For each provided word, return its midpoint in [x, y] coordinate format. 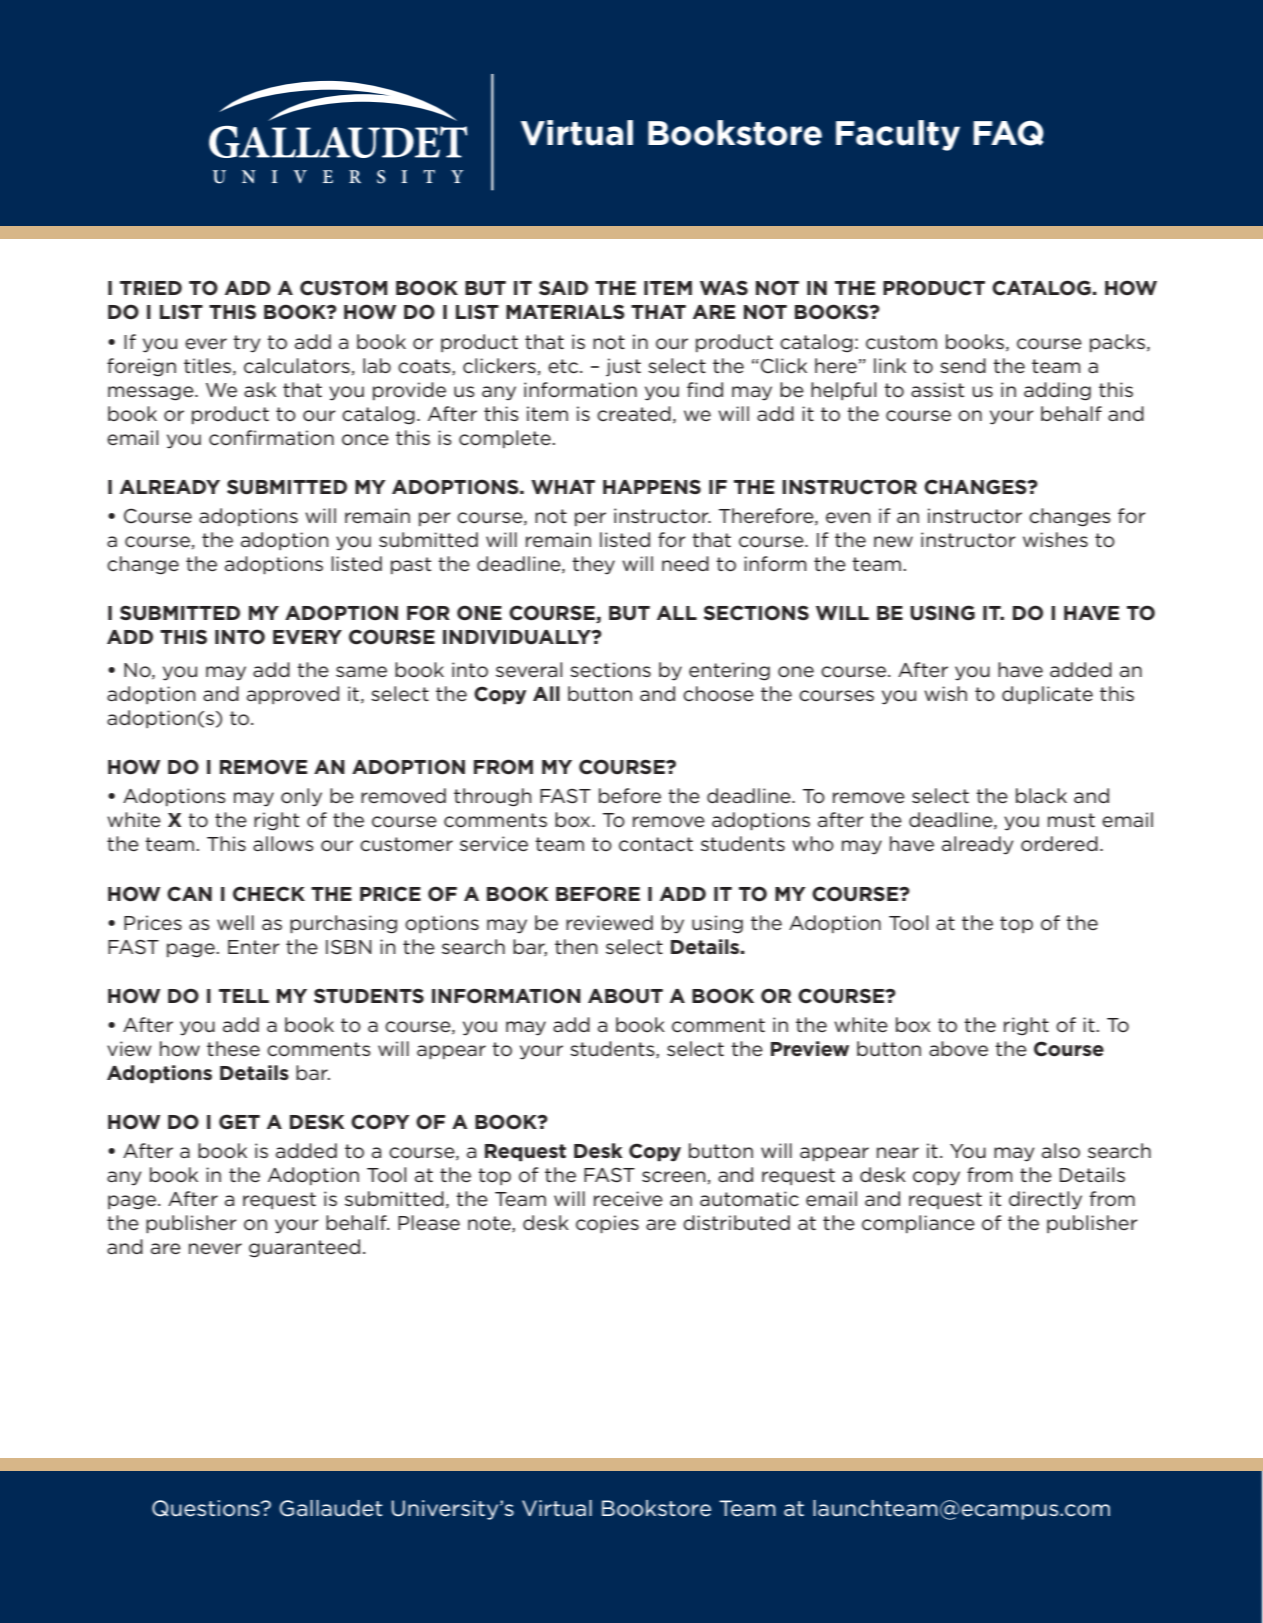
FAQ [1008, 133]
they [593, 565]
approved [293, 695]
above [958, 1049]
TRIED [151, 288]
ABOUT [625, 996]
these [233, 1049]
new [893, 542]
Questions [207, 1508]
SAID [563, 287]
